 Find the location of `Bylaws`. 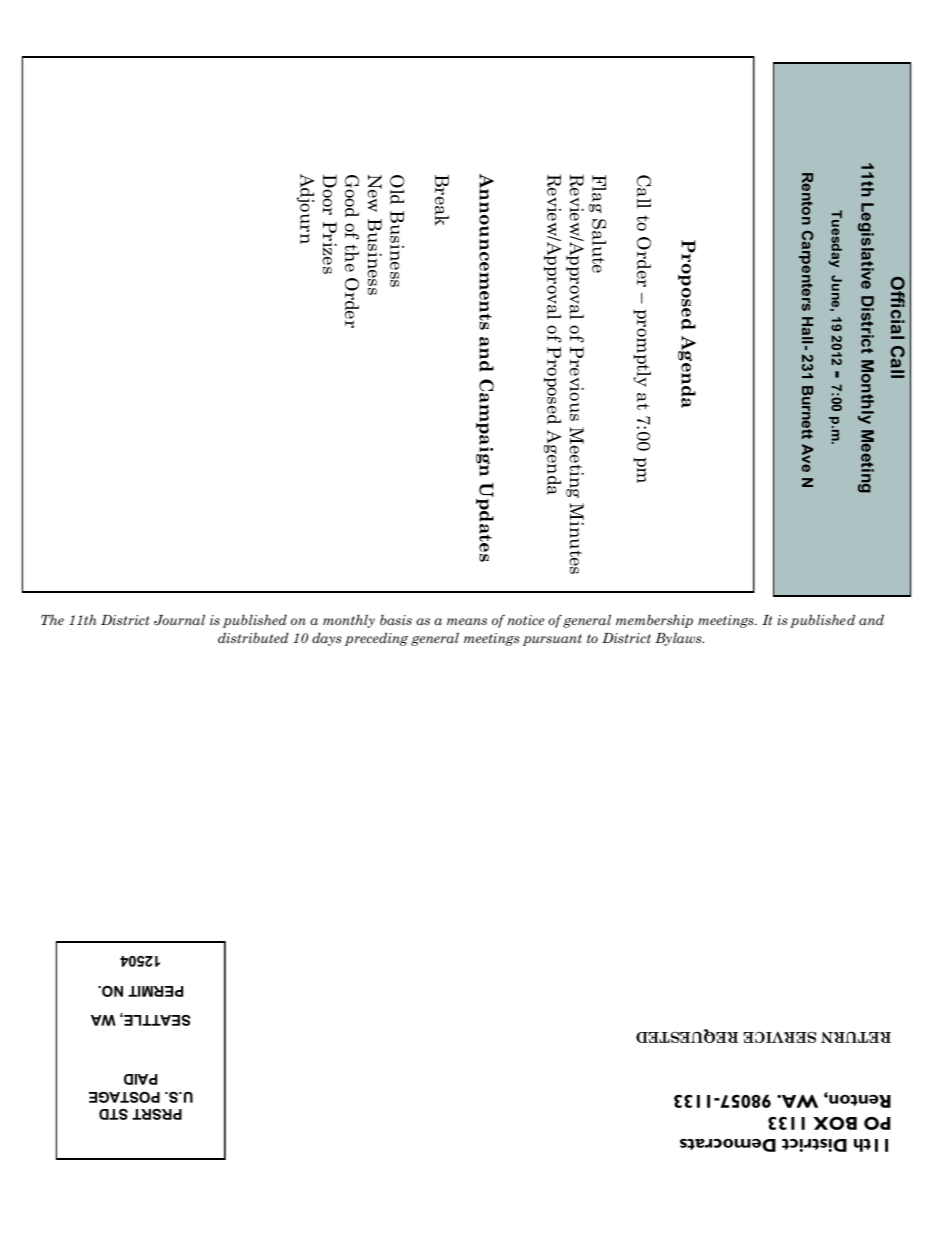

Bylaws is located at coordinates (679, 639).
